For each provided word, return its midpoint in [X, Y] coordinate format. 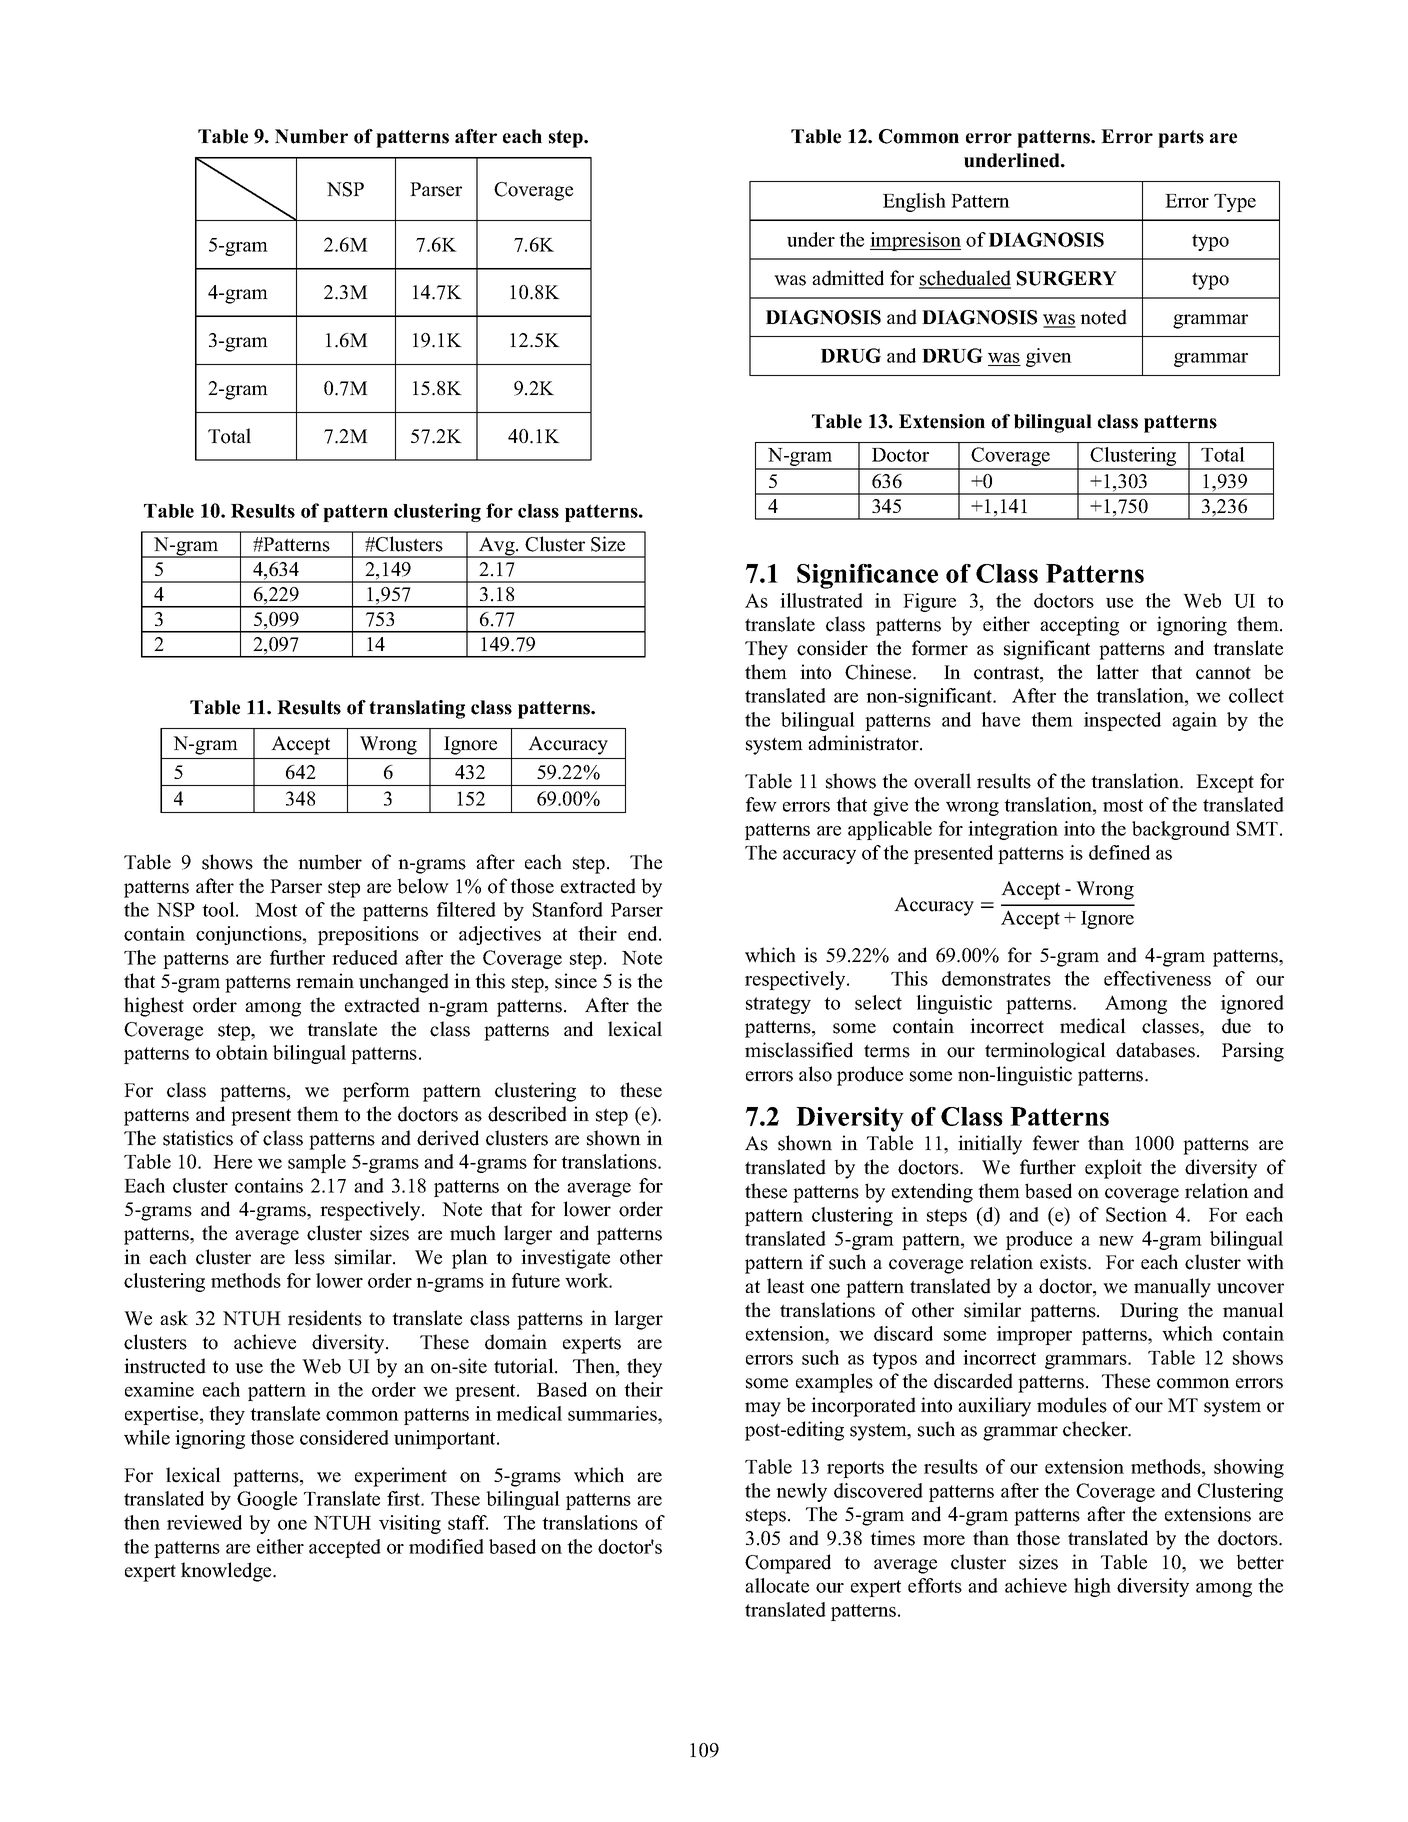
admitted [848, 278]
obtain [242, 1052]
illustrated [821, 600]
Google [267, 1500]
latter [1117, 672]
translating [417, 709]
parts [1181, 139]
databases [1155, 1050]
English [914, 202]
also [815, 1074]
